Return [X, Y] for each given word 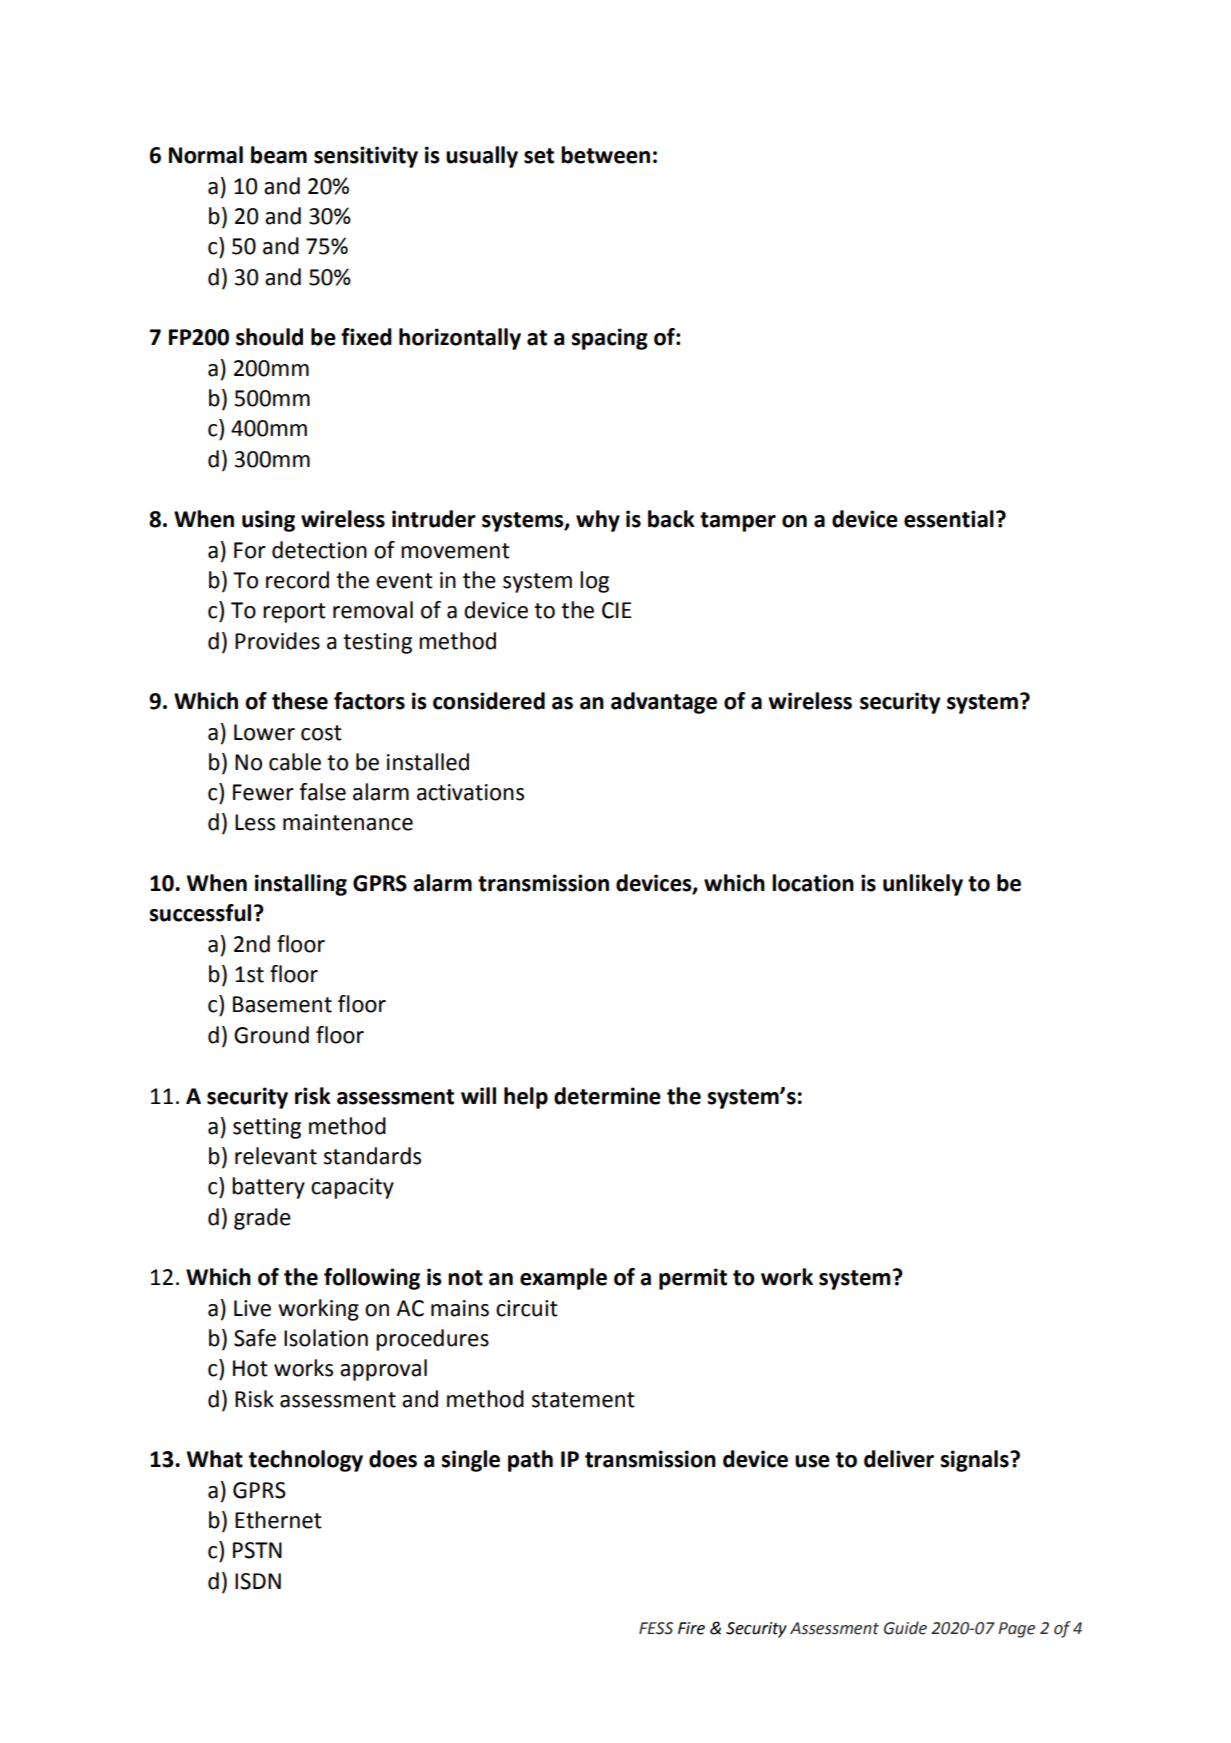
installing [301, 885]
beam [279, 155]
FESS [656, 1628]
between [605, 155]
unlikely [923, 885]
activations [470, 792]
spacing [609, 339]
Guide [905, 1628]
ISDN [258, 1581]
